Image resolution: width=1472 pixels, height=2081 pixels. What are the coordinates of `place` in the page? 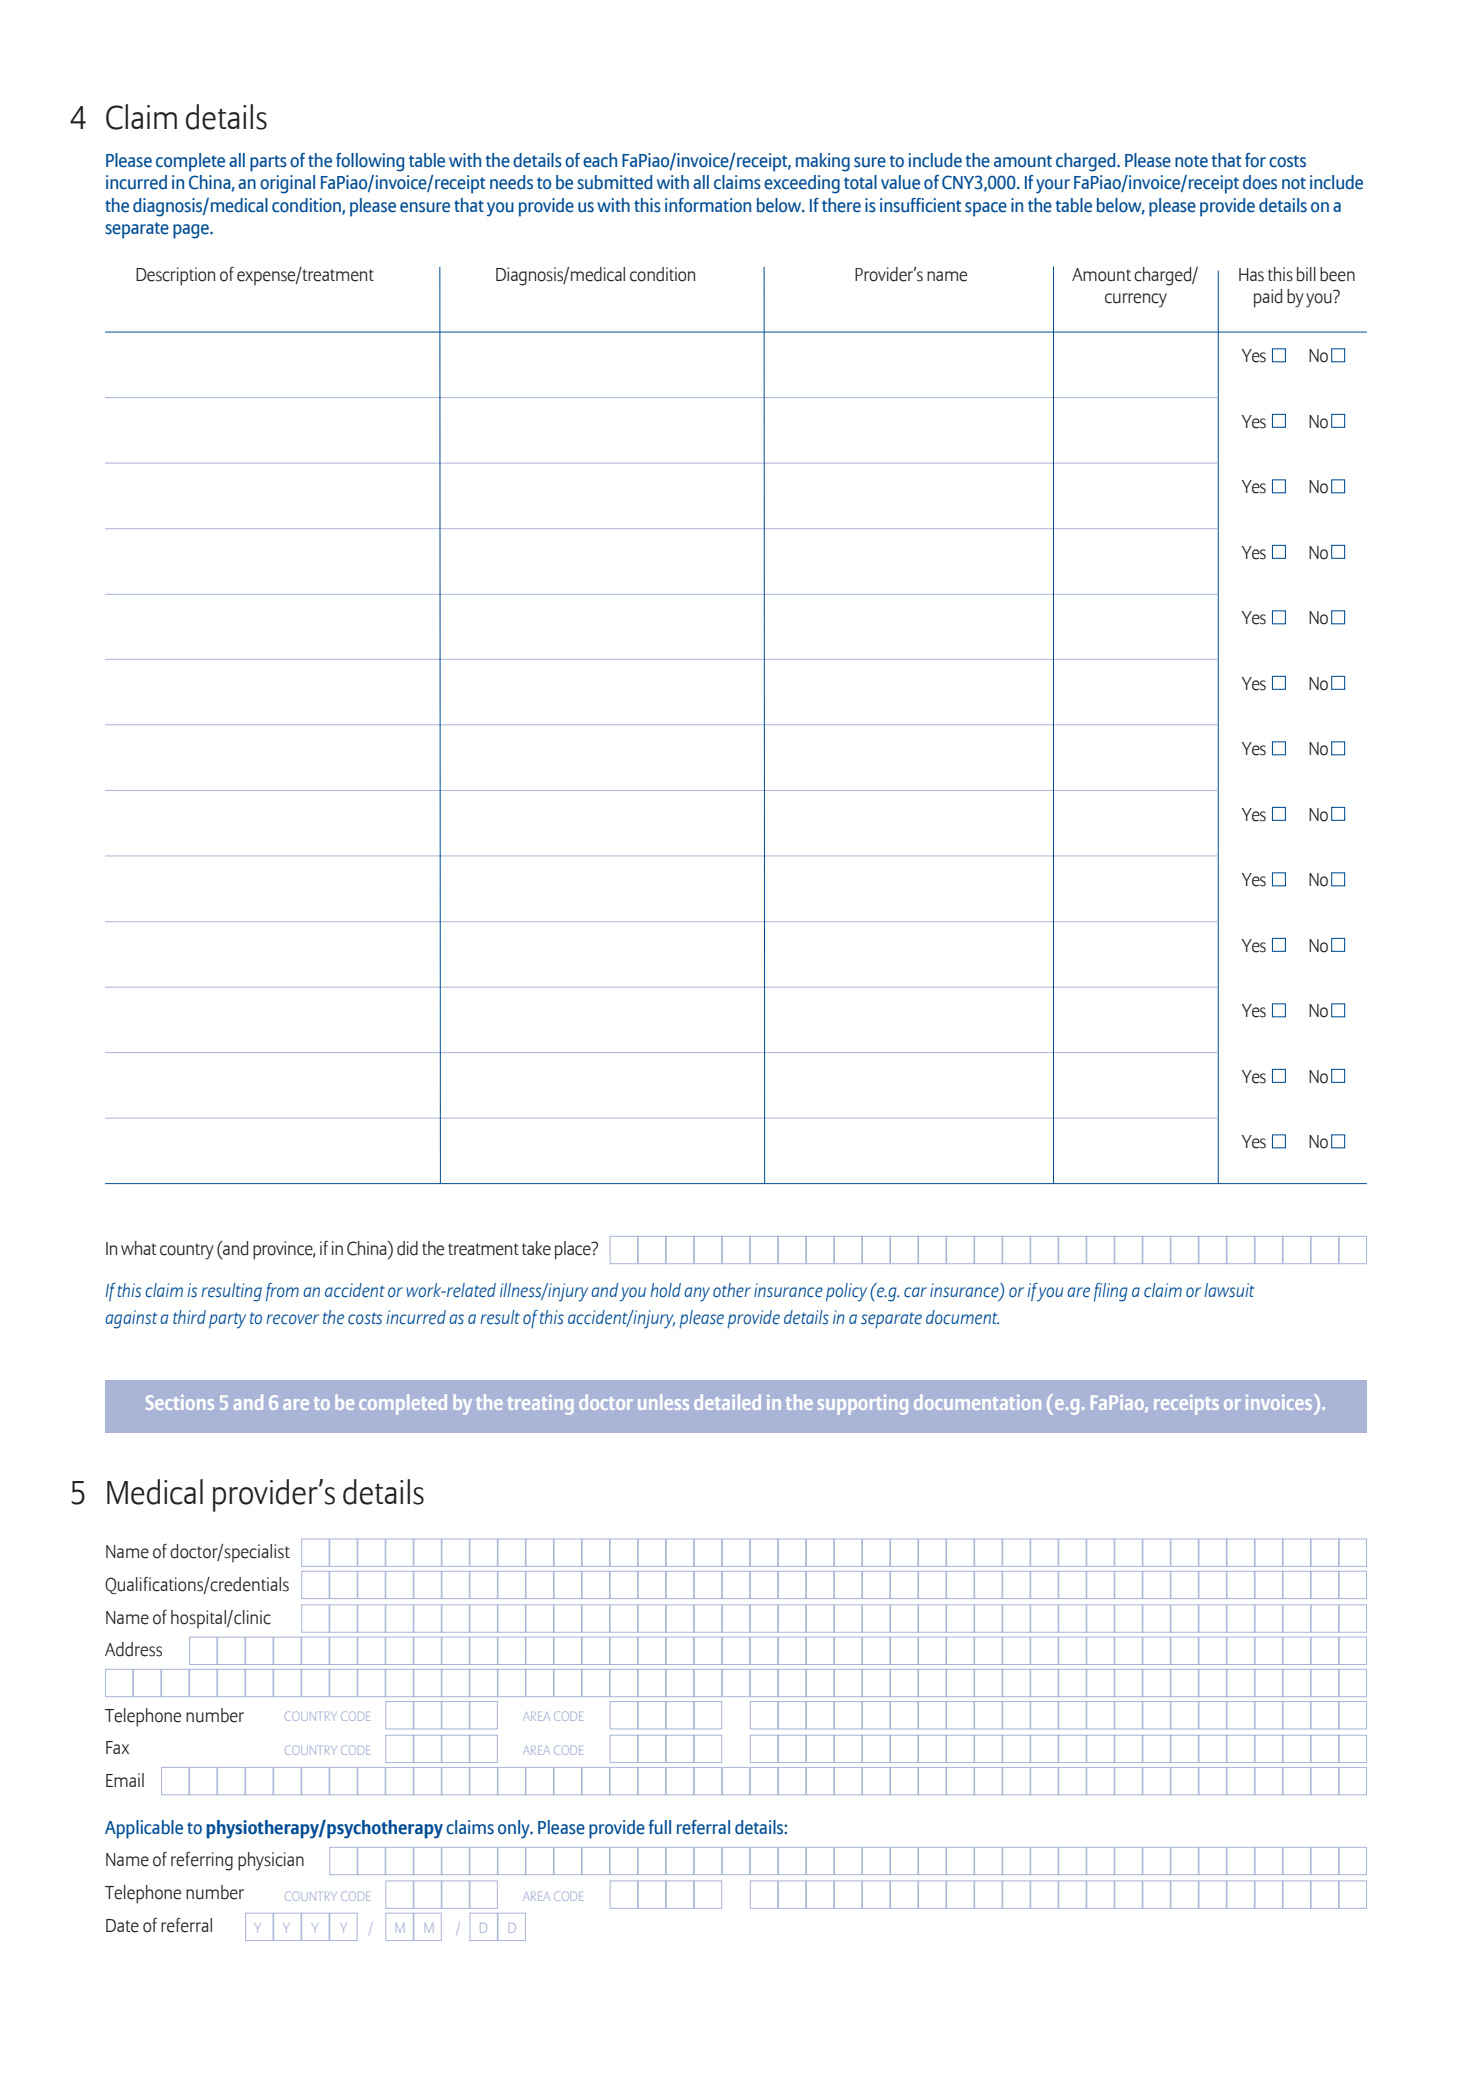 It's located at (574, 1250).
